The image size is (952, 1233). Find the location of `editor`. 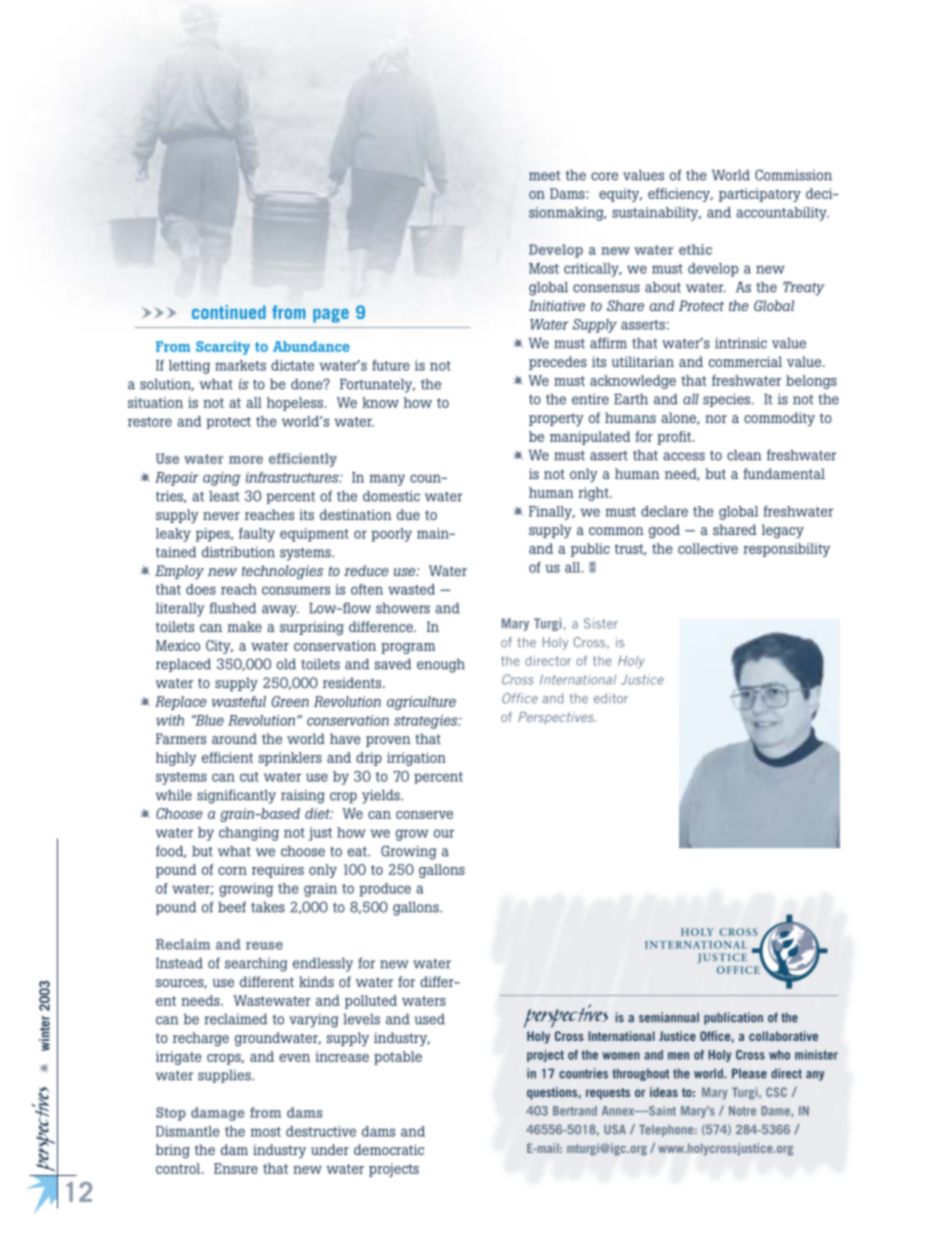

editor is located at coordinates (611, 698).
